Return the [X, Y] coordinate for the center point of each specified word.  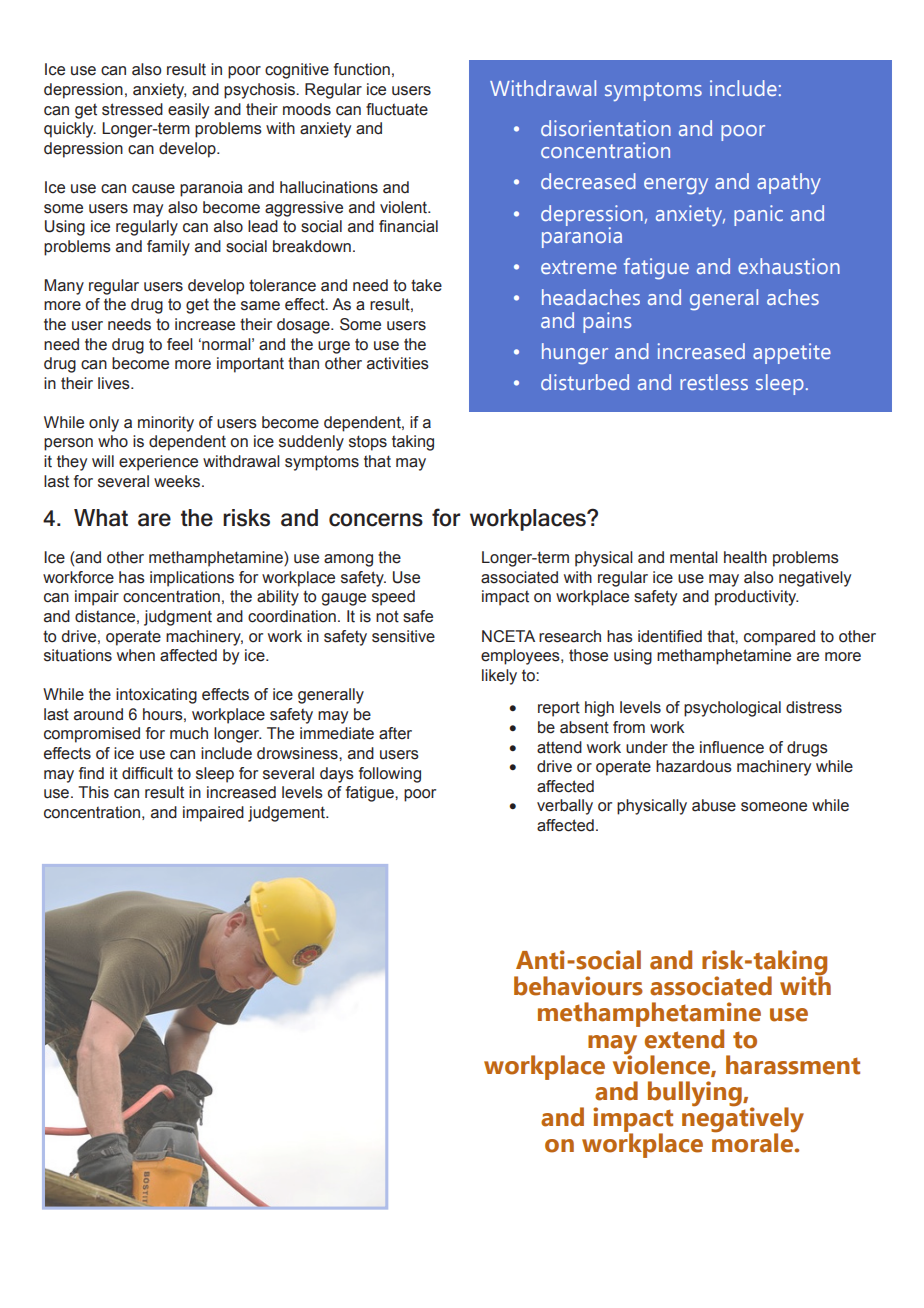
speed [393, 598]
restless [714, 382]
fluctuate [397, 109]
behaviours [578, 986]
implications [192, 579]
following [390, 775]
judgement [288, 814]
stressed [132, 109]
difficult [147, 773]
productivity [756, 598]
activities [398, 363]
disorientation [606, 128]
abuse [714, 805]
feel [180, 344]
